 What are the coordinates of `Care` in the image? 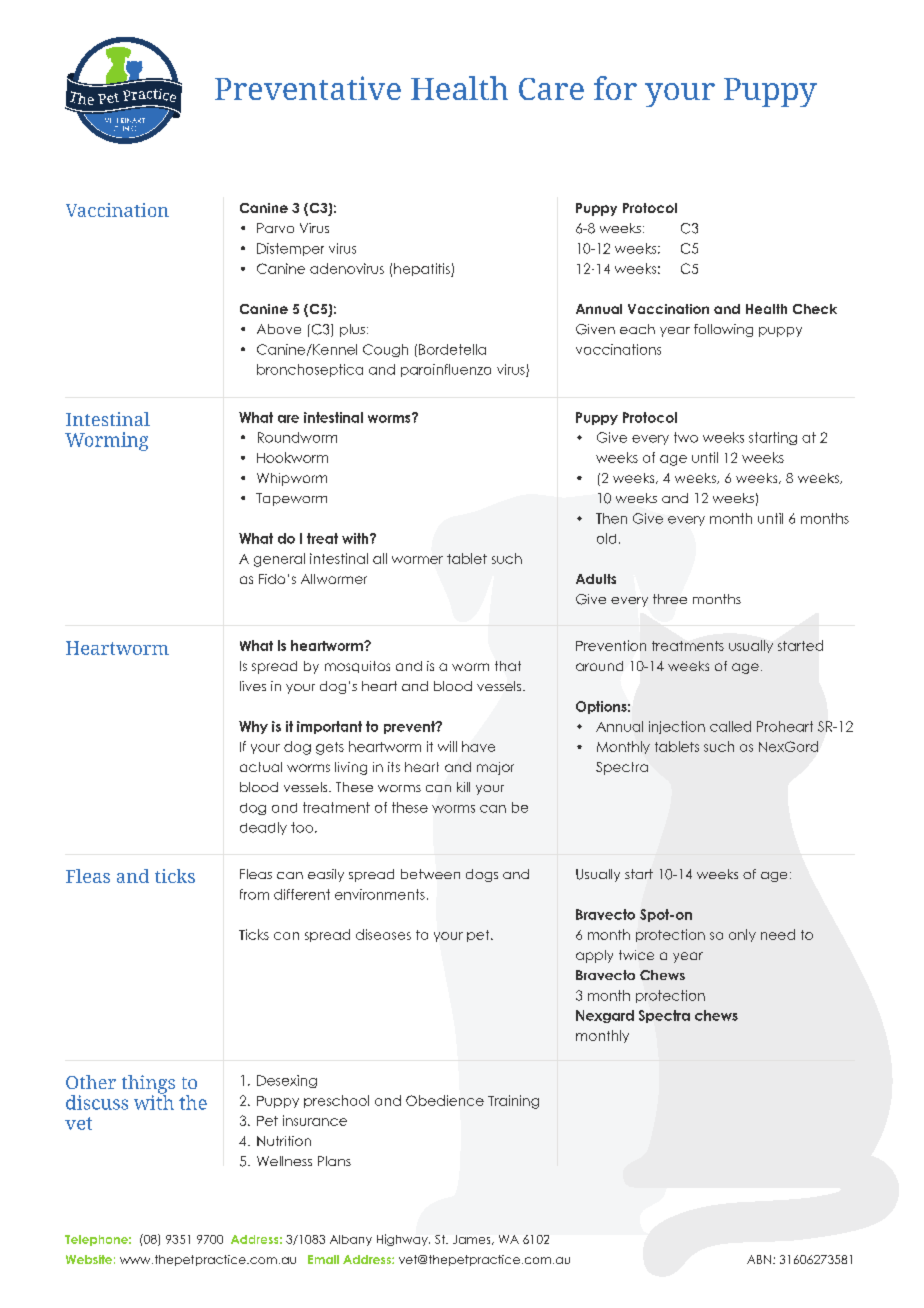 It's located at (551, 89).
